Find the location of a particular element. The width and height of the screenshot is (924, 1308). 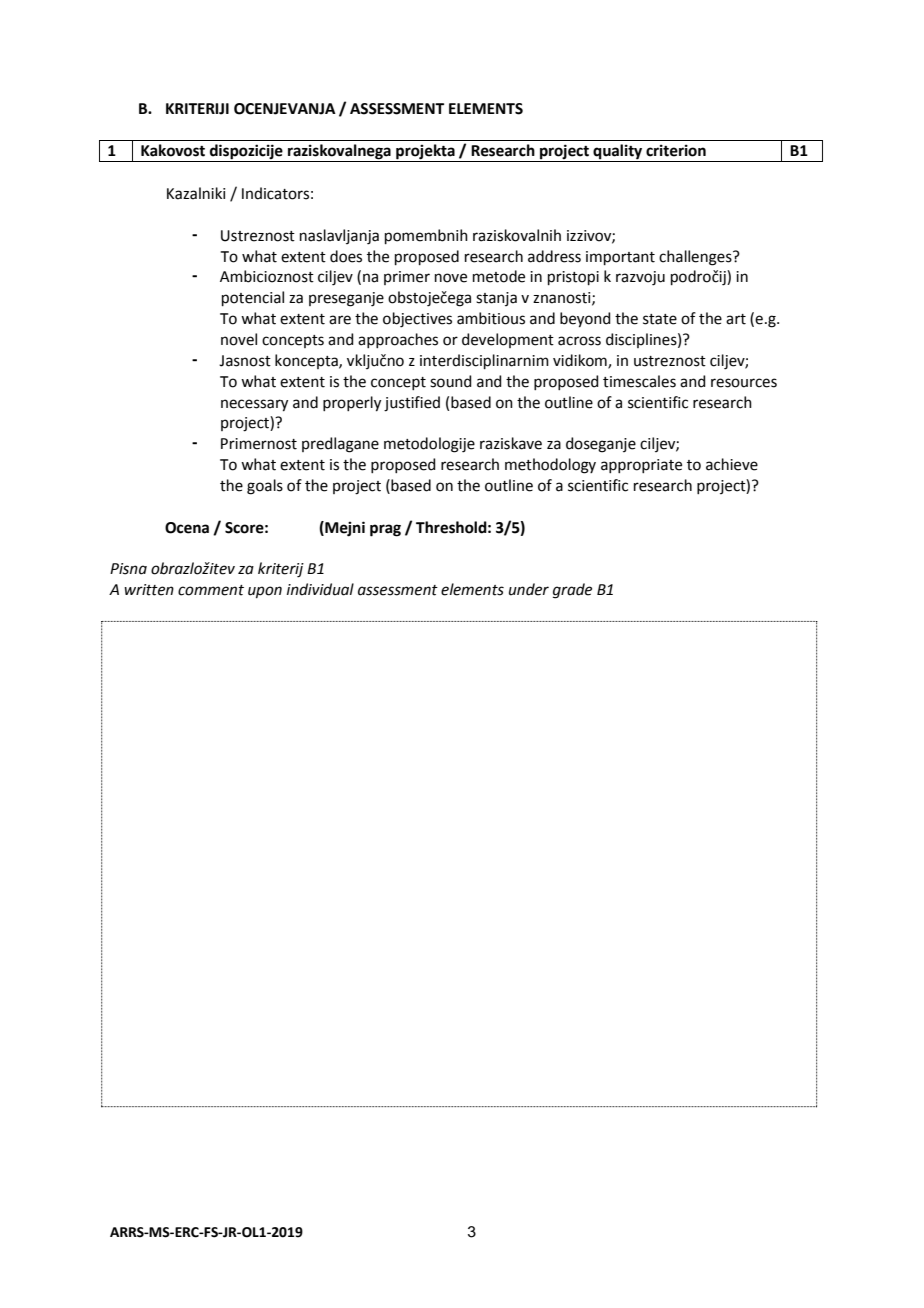

goals is located at coordinates (265, 487).
